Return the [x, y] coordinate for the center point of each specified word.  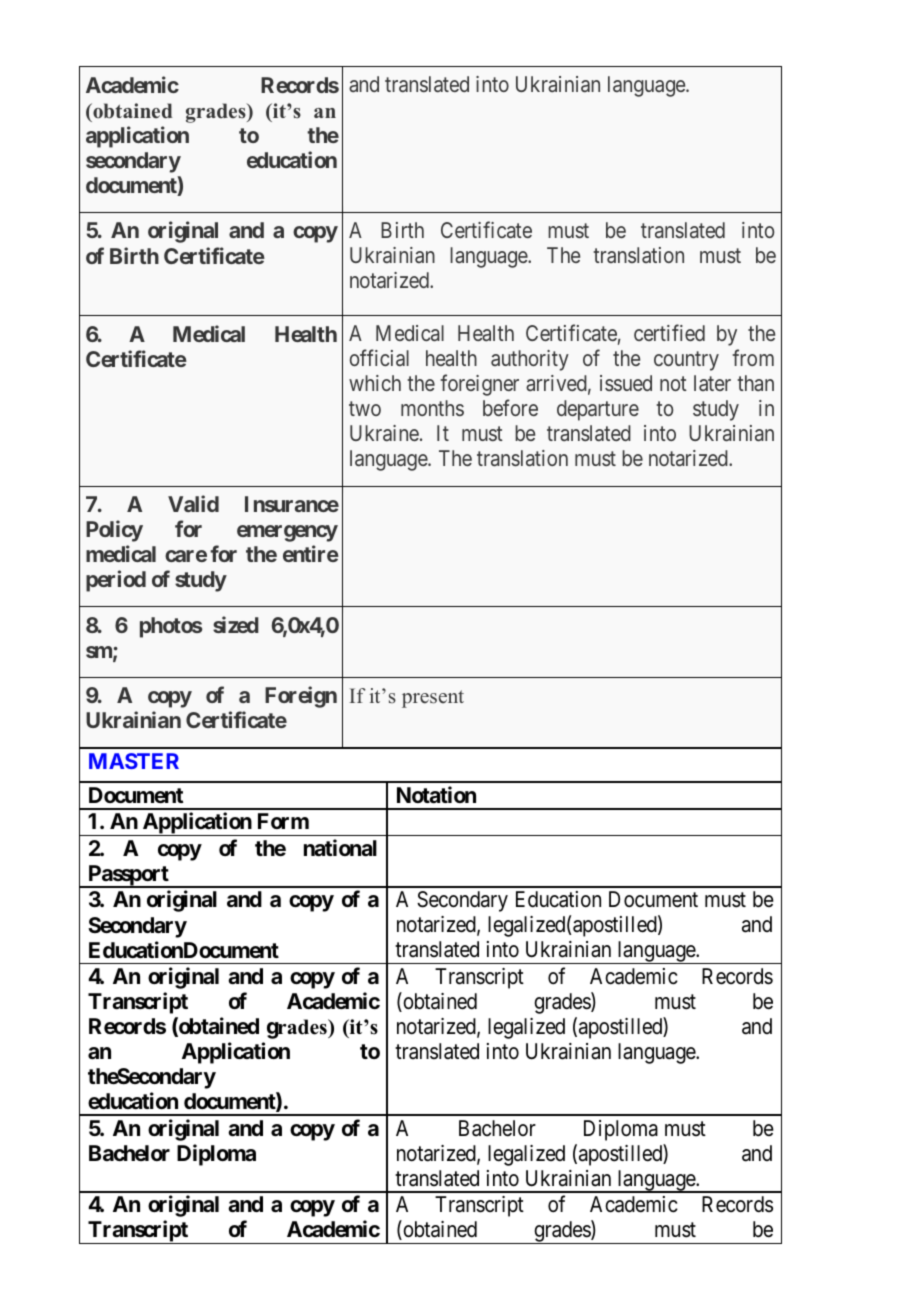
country [686, 361]
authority [530, 360]
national [340, 848]
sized [236, 624]
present [433, 699]
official [379, 357]
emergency [287, 533]
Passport [128, 876]
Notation [436, 795]
